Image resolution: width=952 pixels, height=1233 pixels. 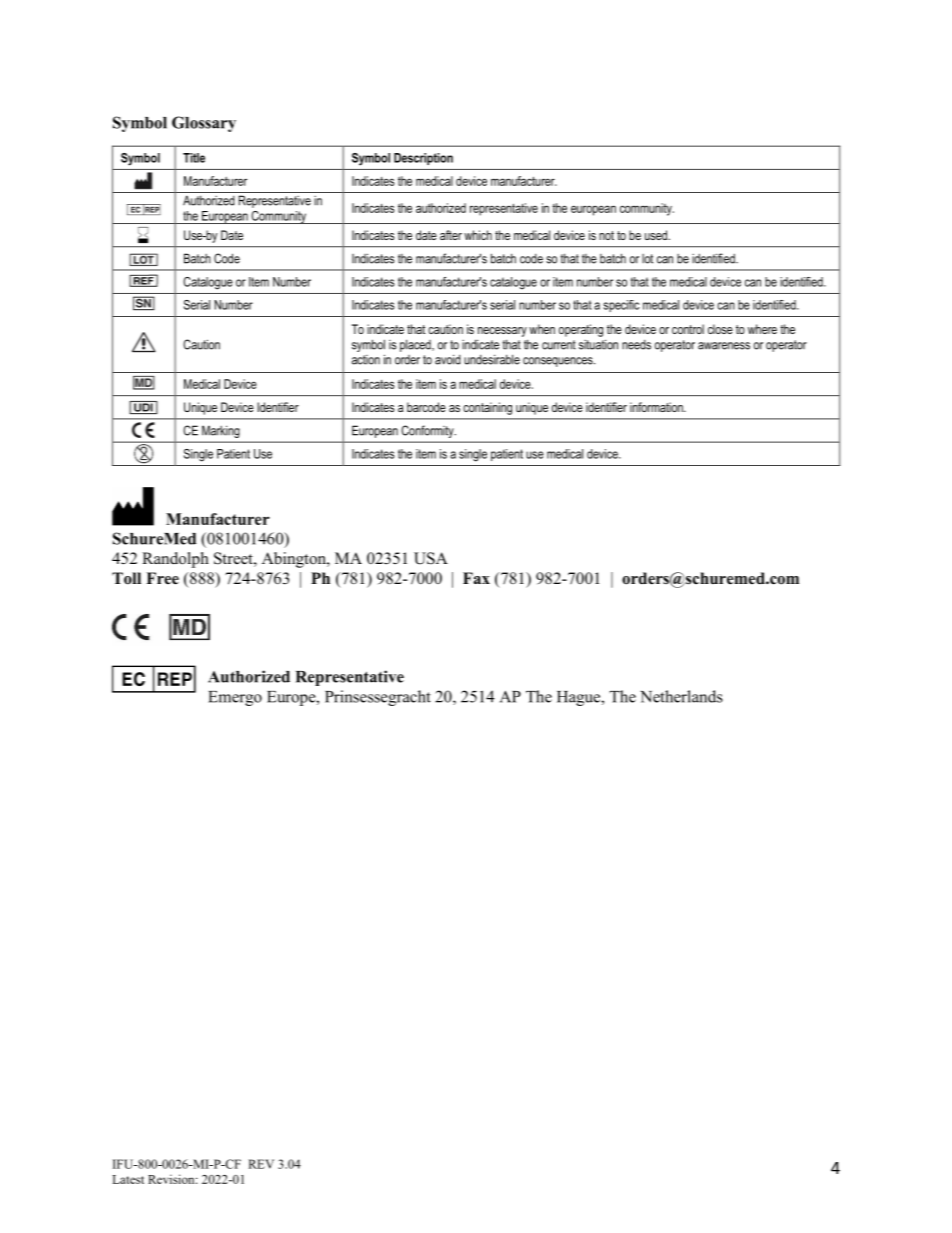 What do you see at coordinates (476, 578) in the document?
I see `Fax` at bounding box center [476, 578].
